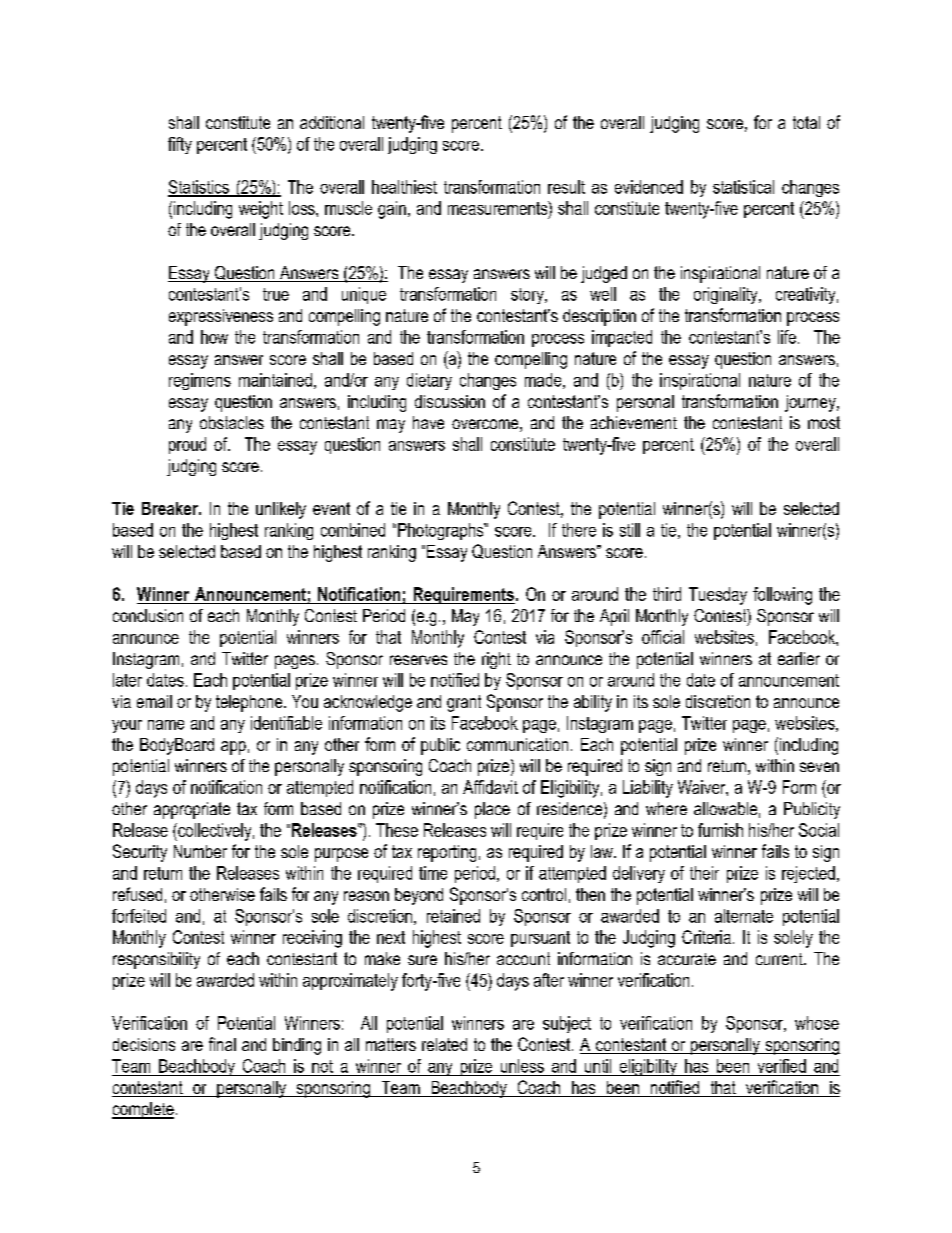 The height and width of the screenshot is (1233, 952). What do you see at coordinates (180, 145) in the screenshot?
I see `fifty` at bounding box center [180, 145].
